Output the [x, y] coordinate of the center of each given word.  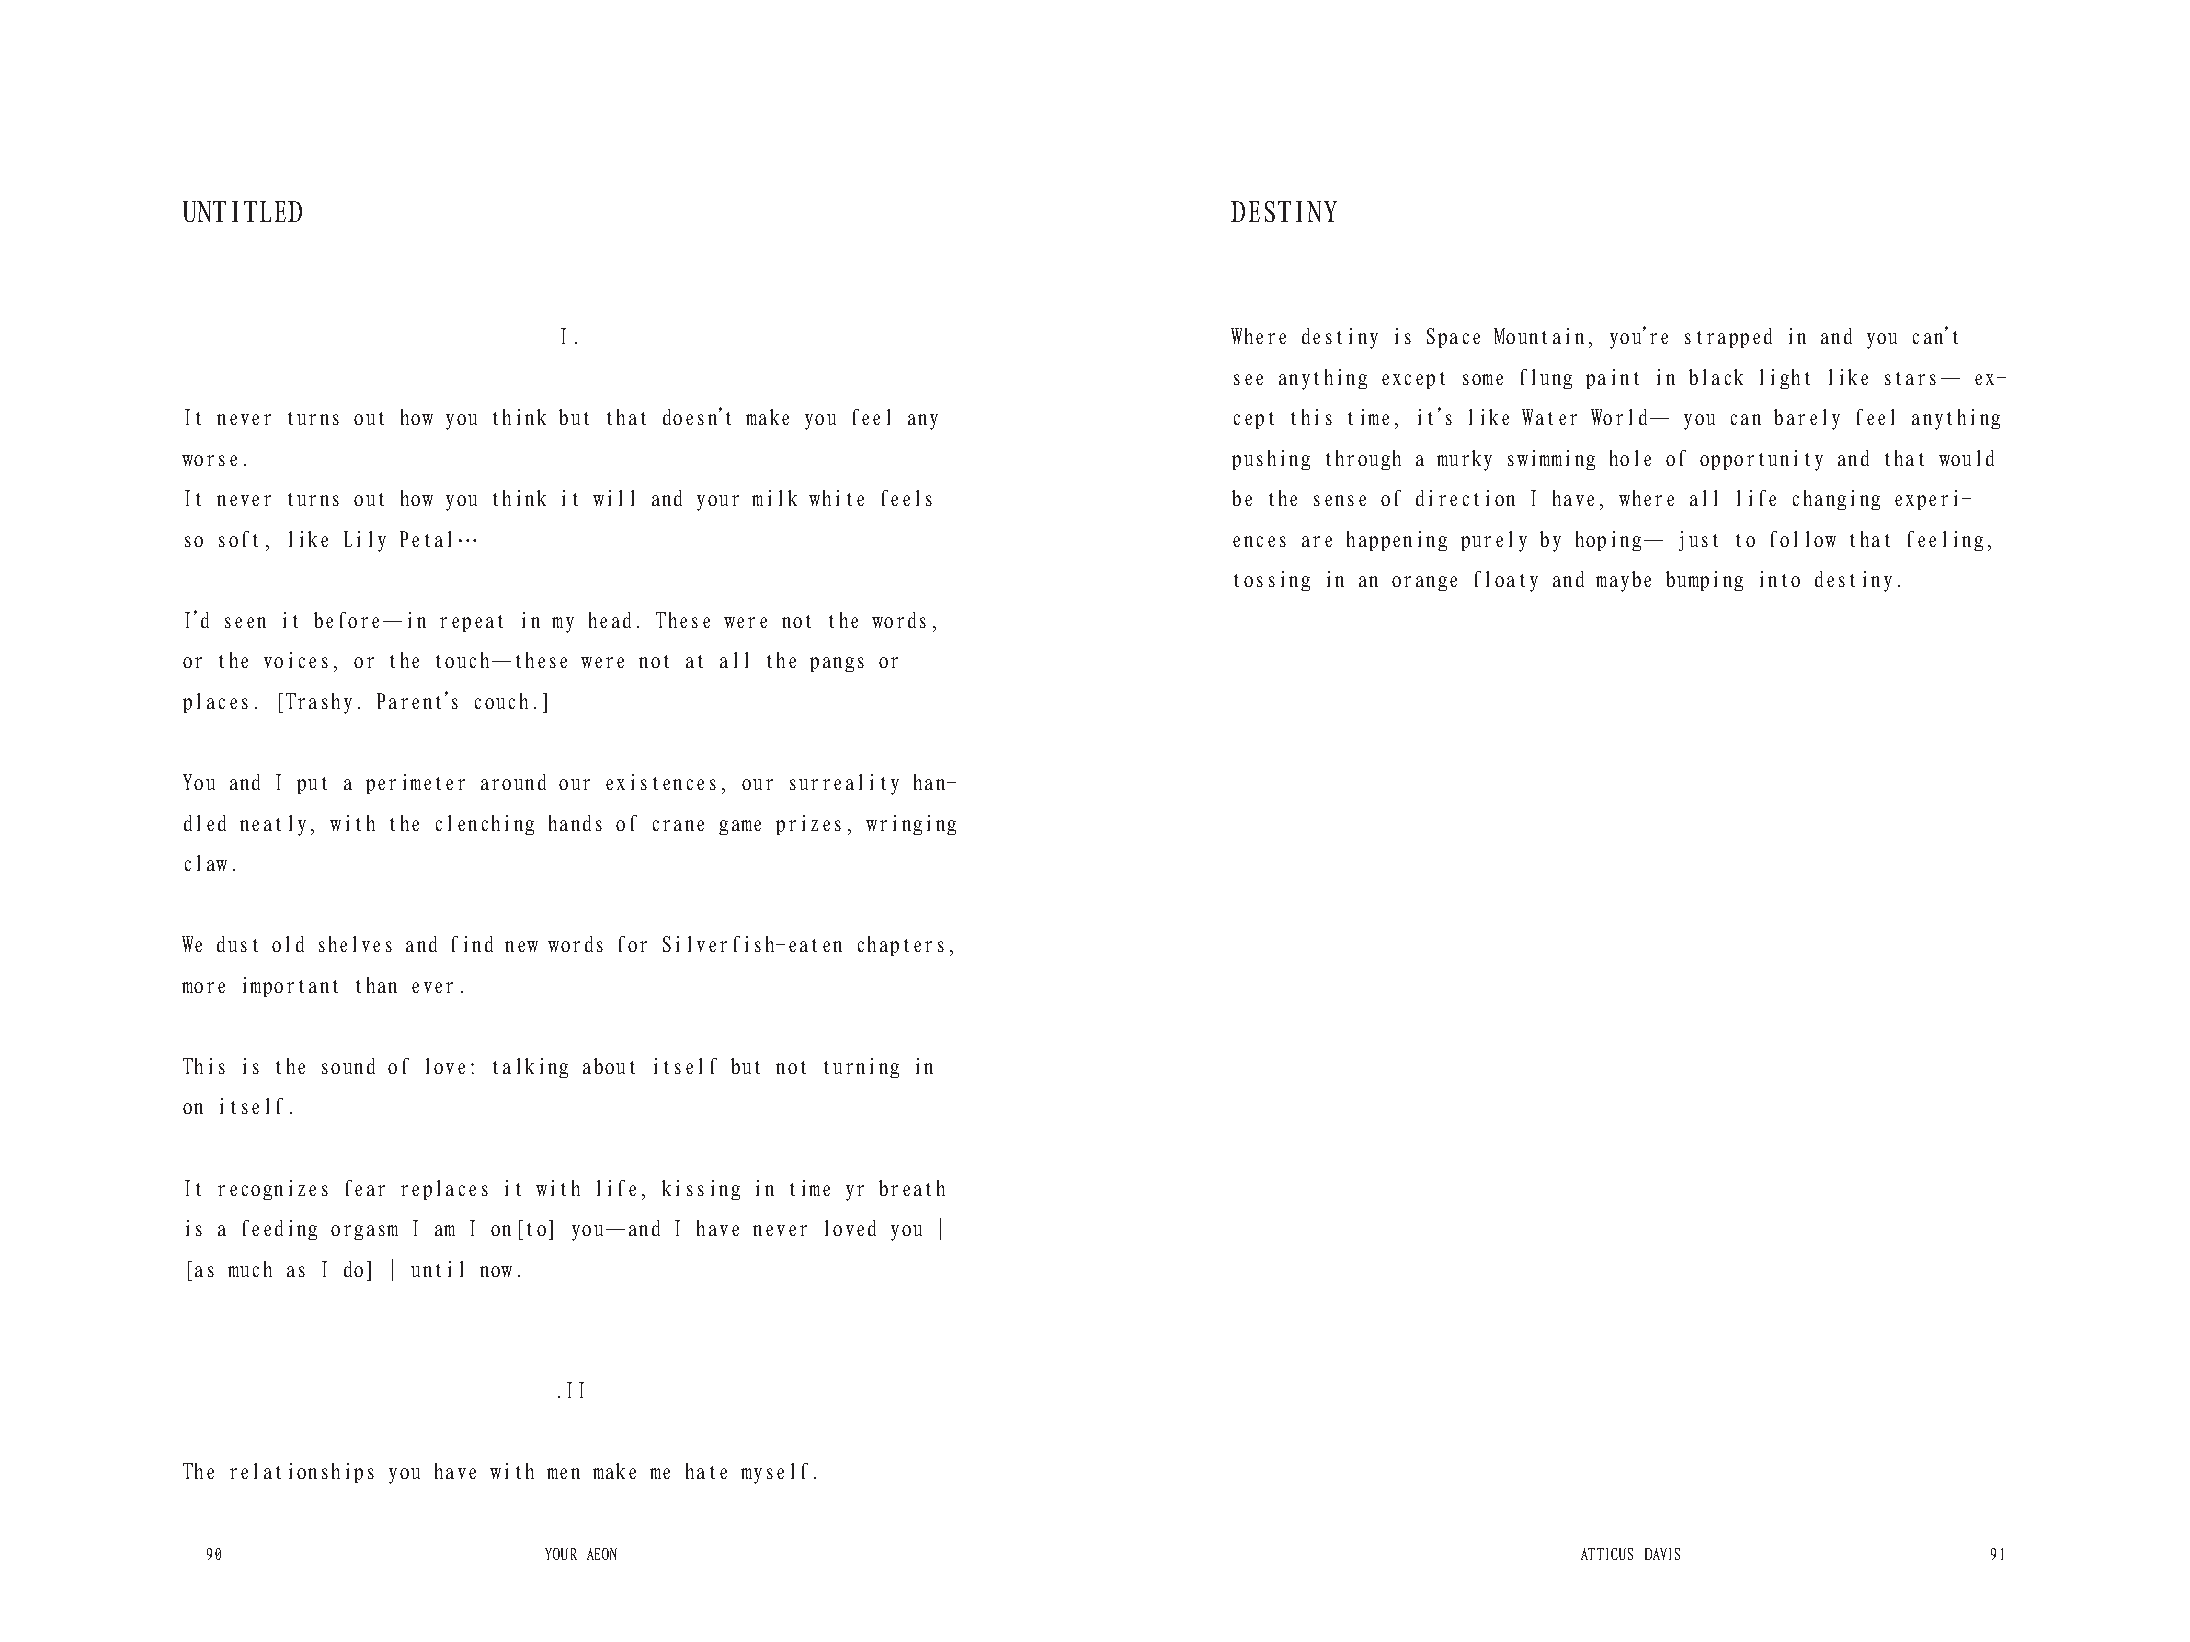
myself [774, 1473]
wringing [911, 825]
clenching [485, 825]
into [1780, 579]
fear [365, 1188]
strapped [1728, 338]
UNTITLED [242, 211]
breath [912, 1188]
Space [1453, 338]
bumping [1704, 581]
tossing [1272, 581]
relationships [302, 1473]
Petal [425, 539]
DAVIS [1662, 1554]
